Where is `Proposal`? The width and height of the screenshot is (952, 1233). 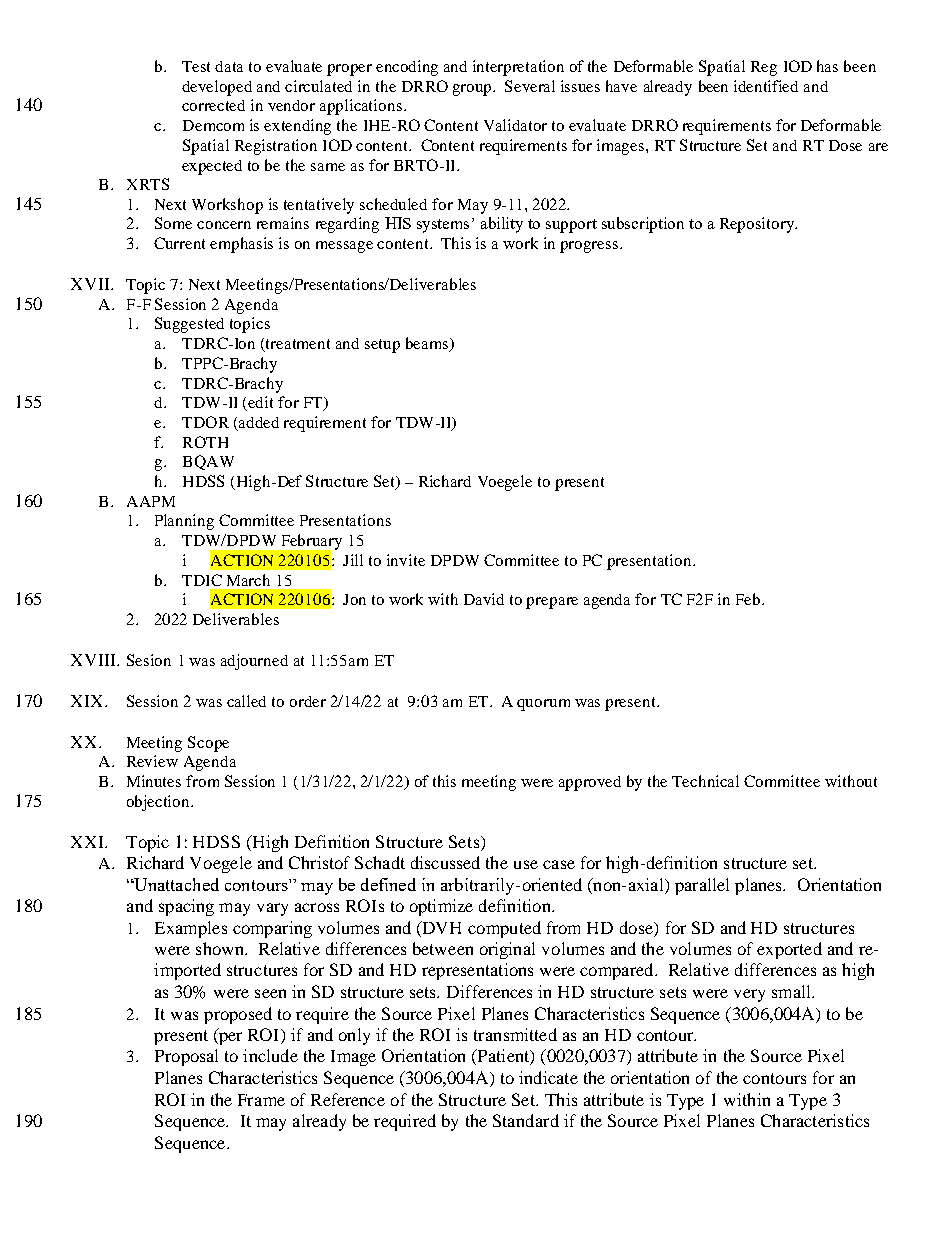
Proposal is located at coordinates (186, 1057).
